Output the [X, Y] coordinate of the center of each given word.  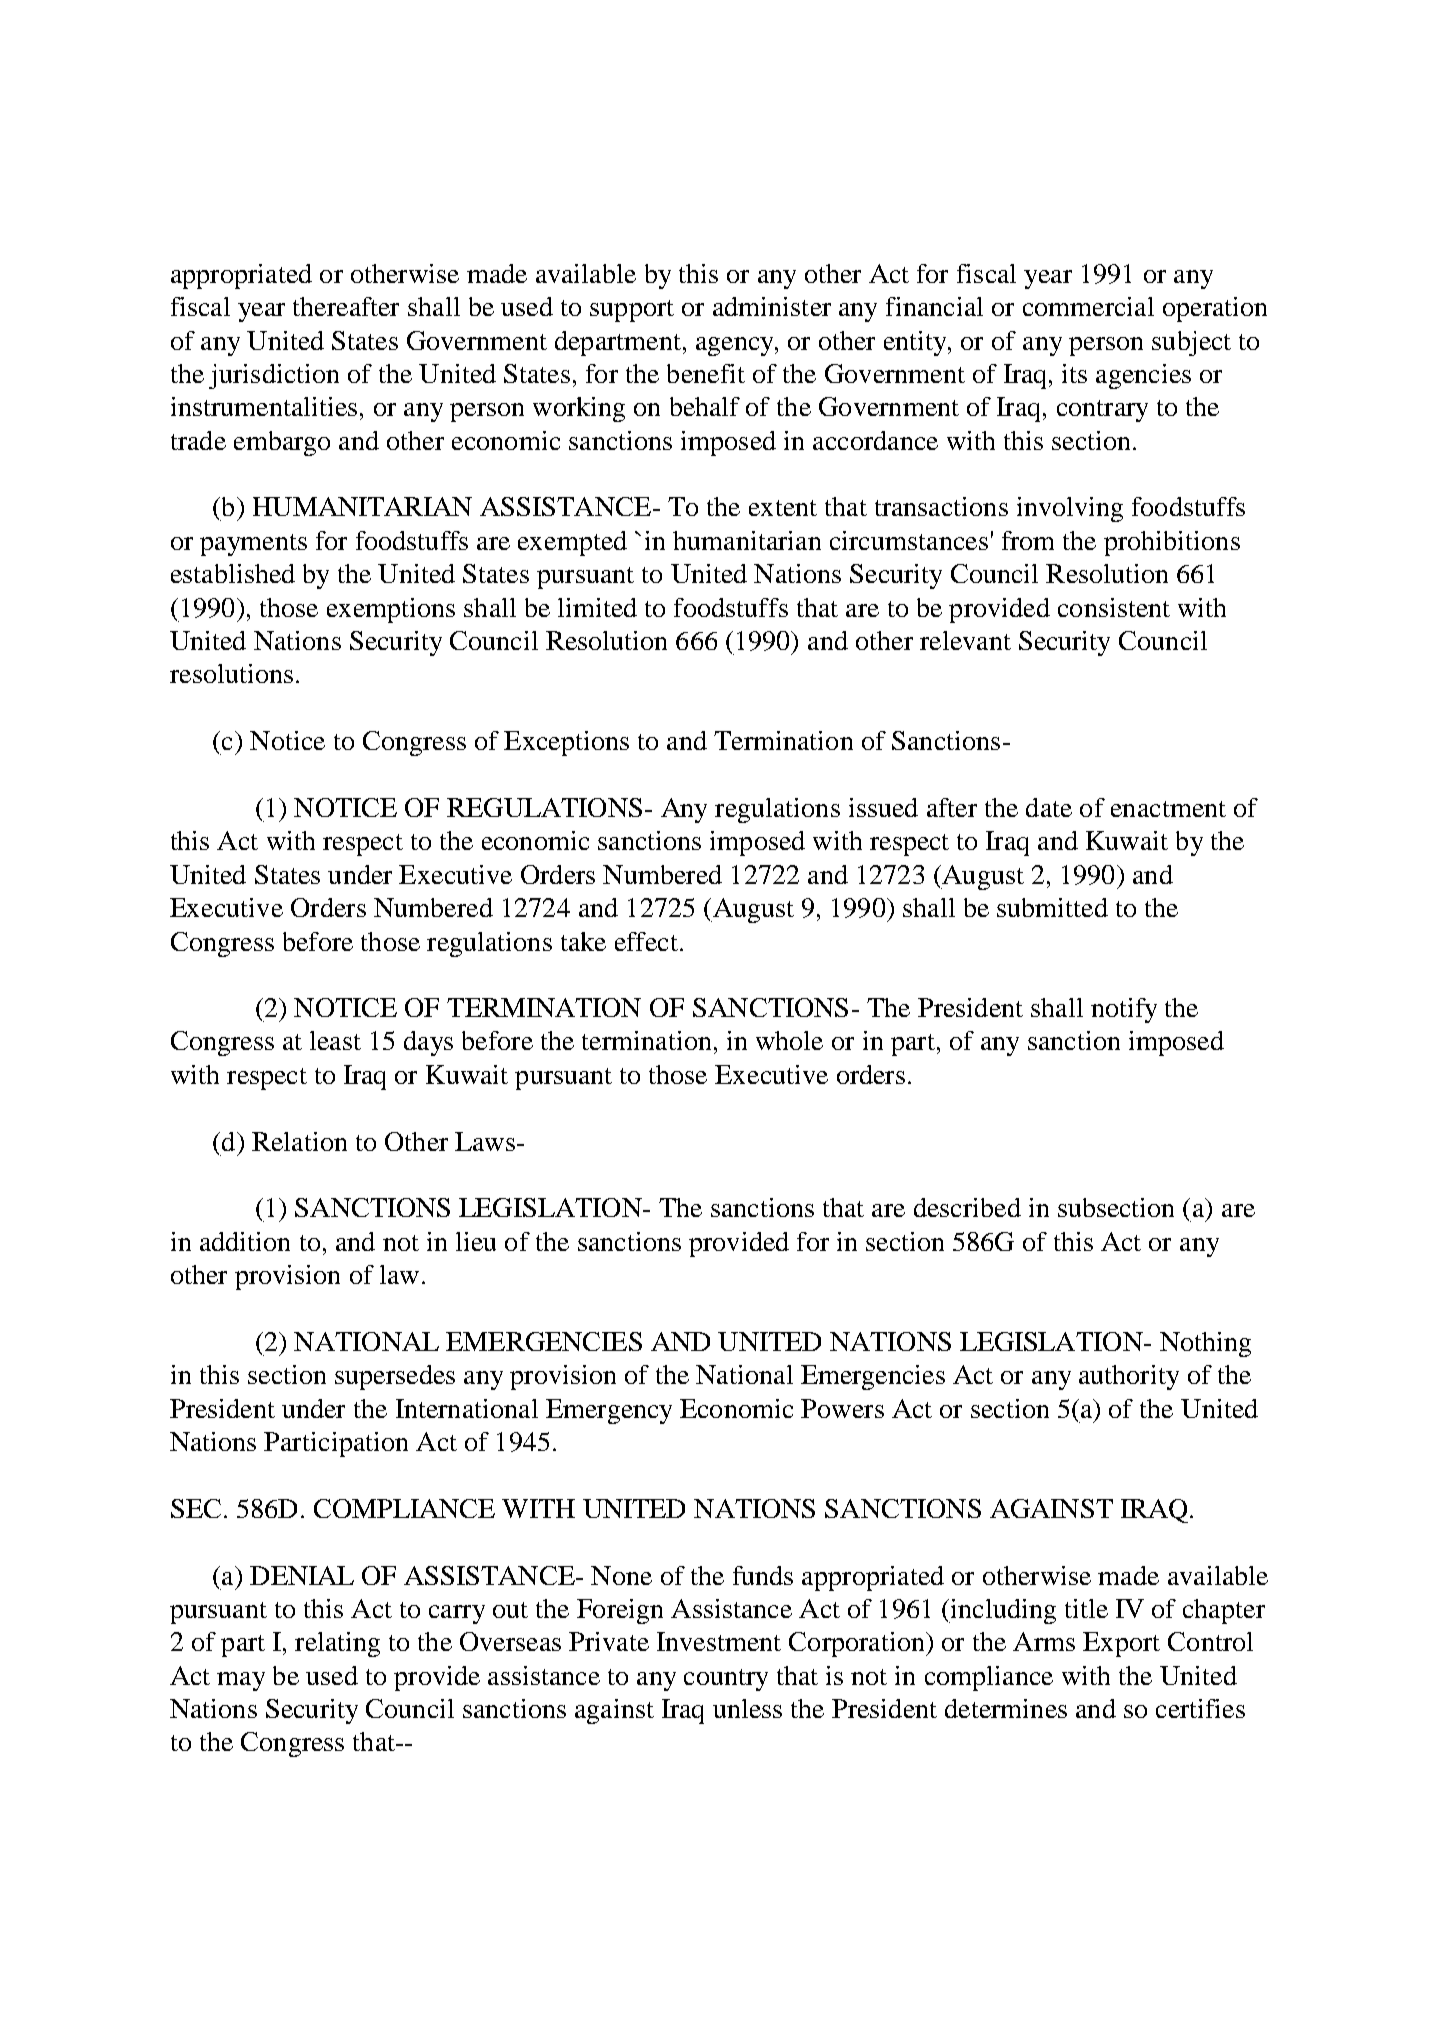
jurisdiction [274, 376]
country [726, 1680]
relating [337, 1644]
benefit [706, 373]
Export [1121, 1644]
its [1074, 373]
